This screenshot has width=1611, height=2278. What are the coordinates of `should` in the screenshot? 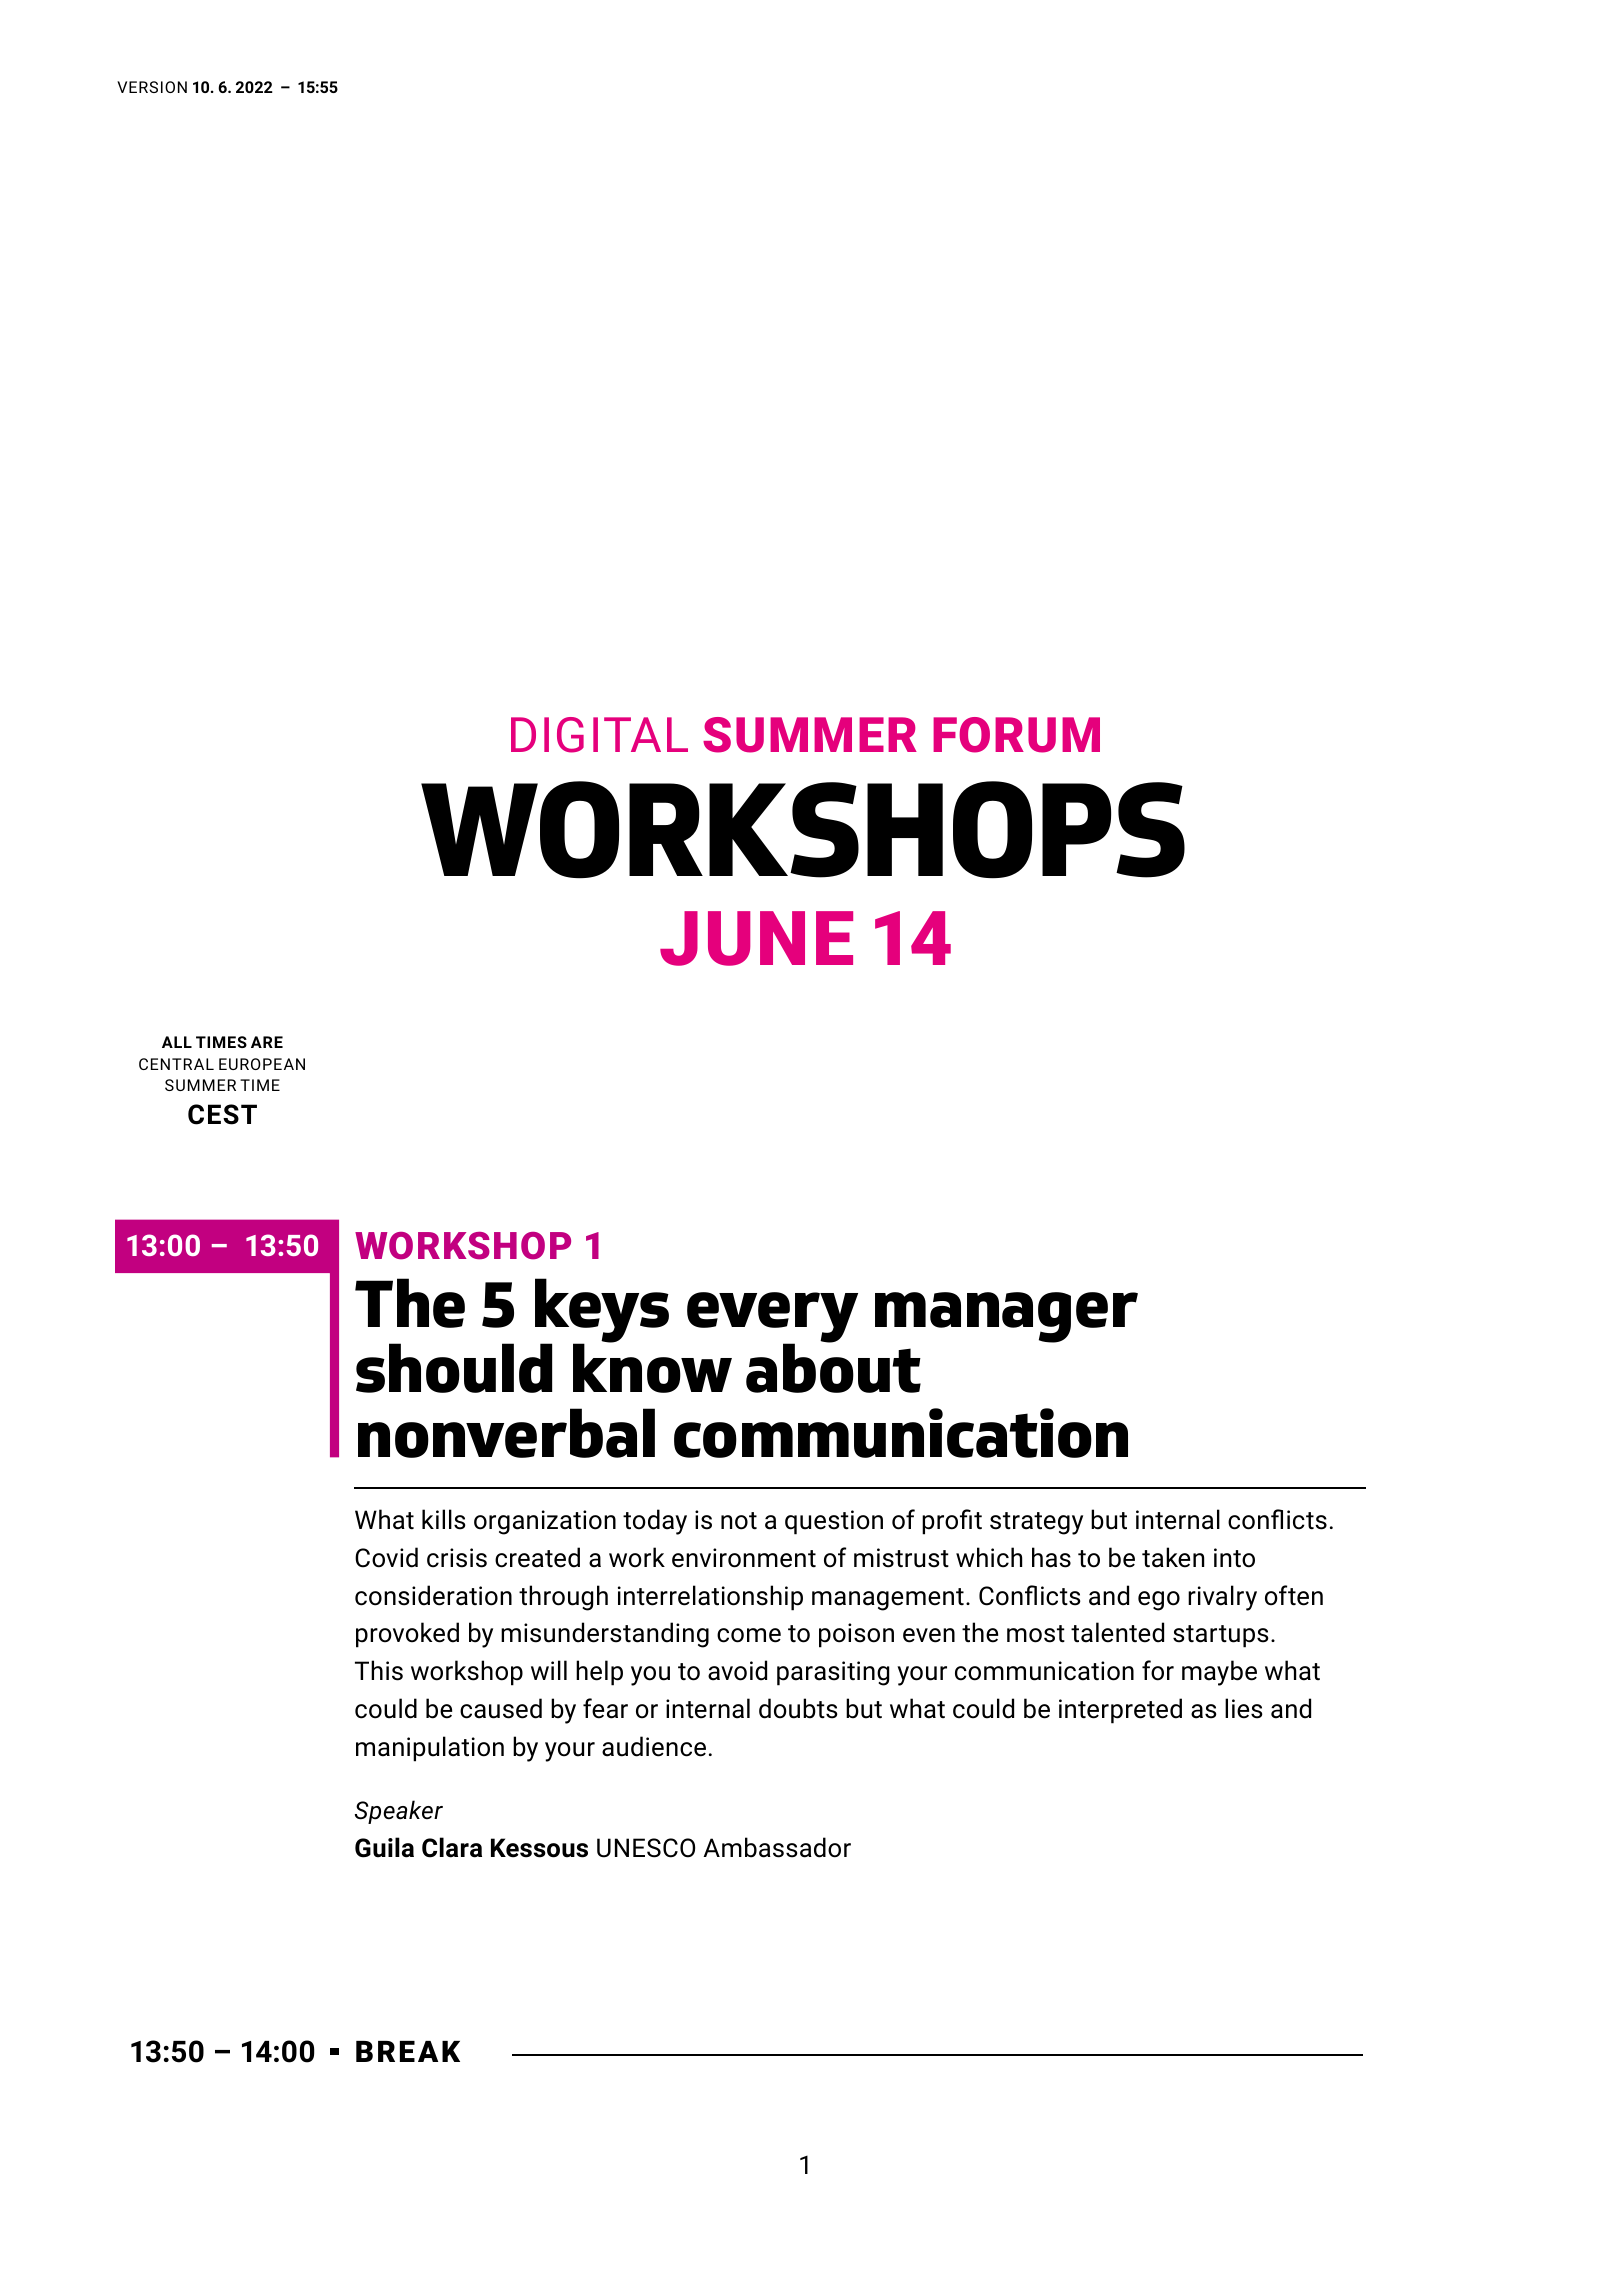 It's located at (454, 1368).
